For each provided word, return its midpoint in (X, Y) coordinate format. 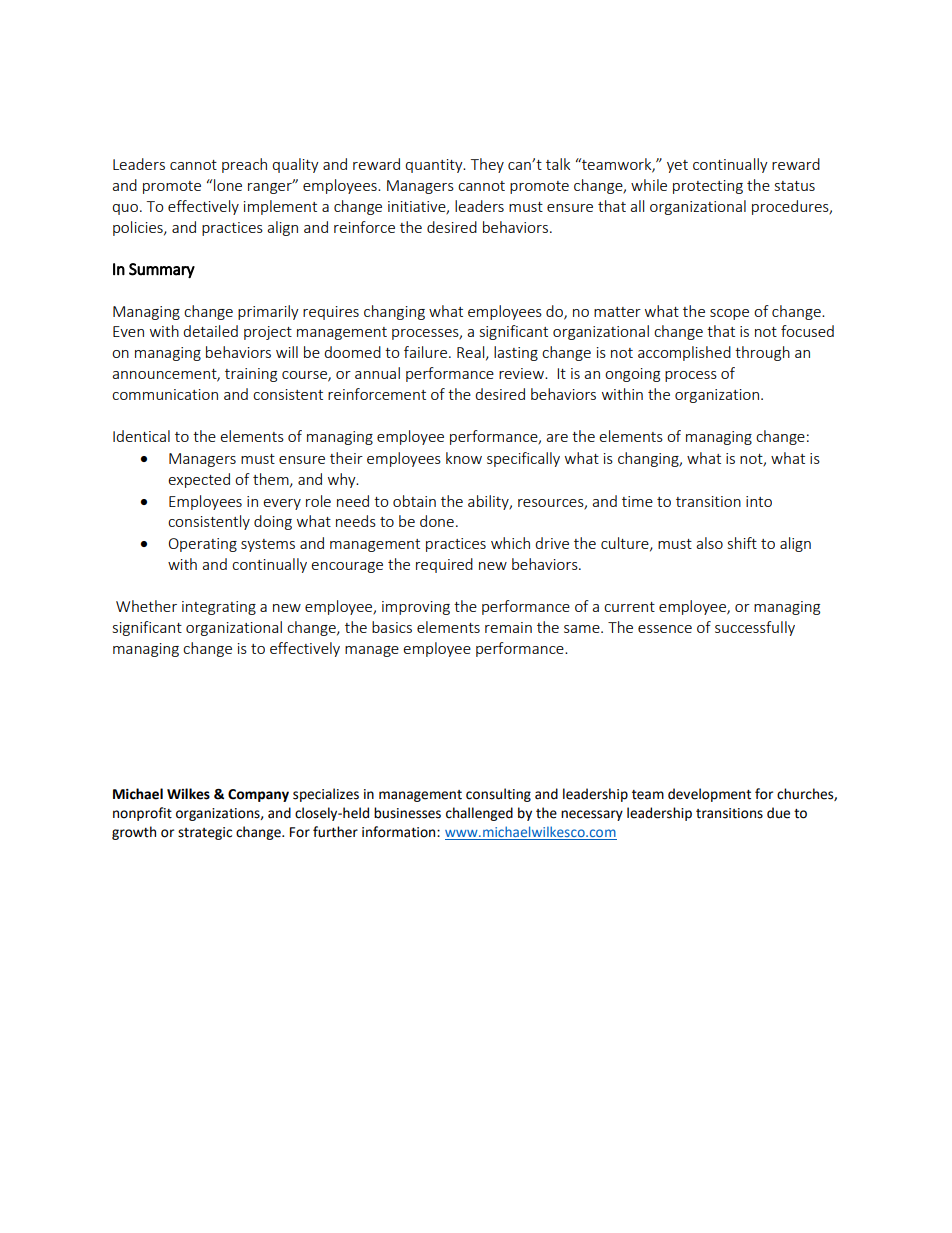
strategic (205, 833)
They (487, 165)
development (709, 795)
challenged (479, 814)
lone (228, 185)
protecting (708, 187)
